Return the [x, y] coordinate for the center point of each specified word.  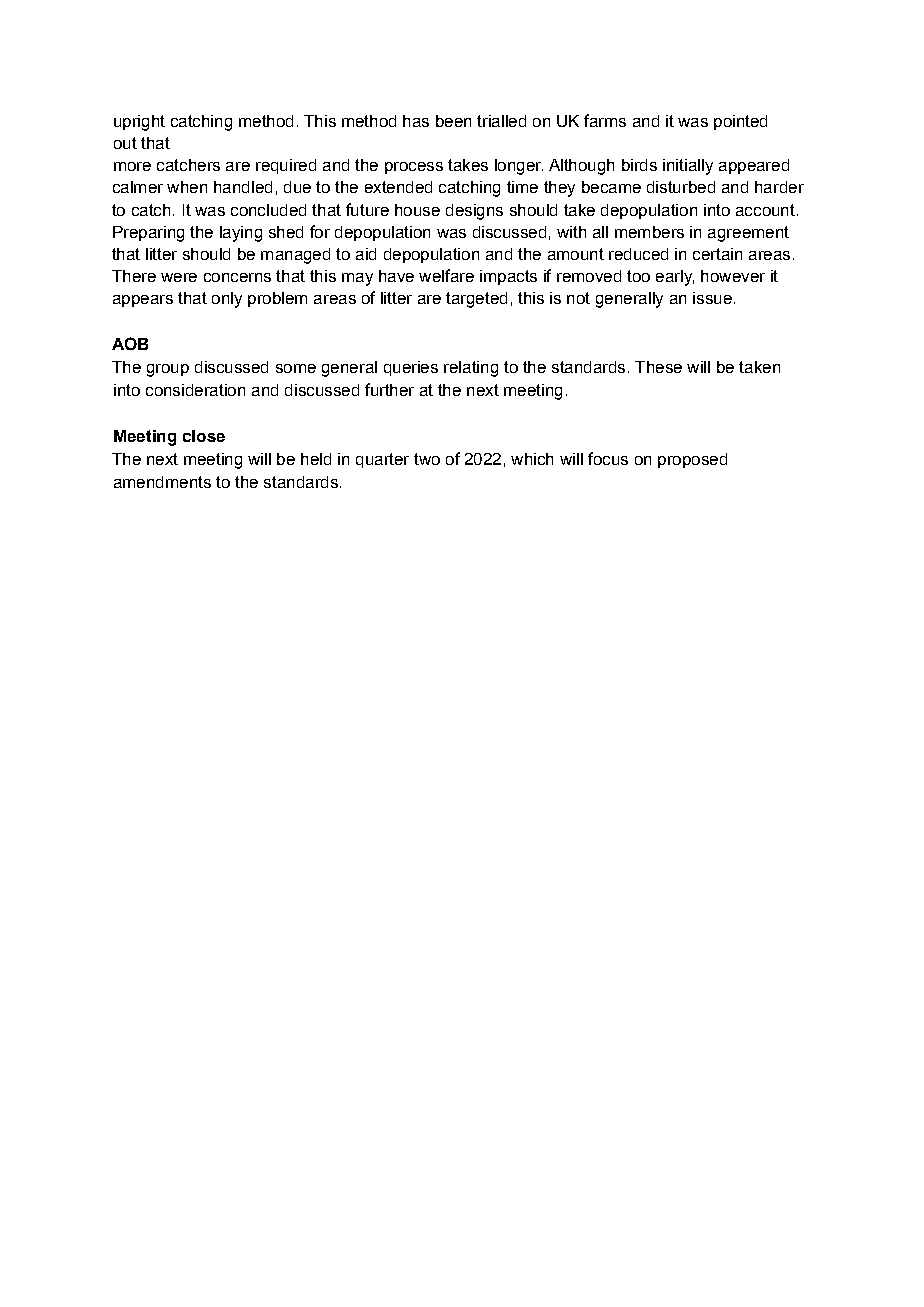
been [453, 121]
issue [712, 298]
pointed [740, 122]
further [389, 389]
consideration [195, 390]
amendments [162, 482]
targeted [476, 300]
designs [474, 212]
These [658, 367]
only [227, 300]
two [427, 459]
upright [139, 123]
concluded [268, 210]
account [765, 210]
